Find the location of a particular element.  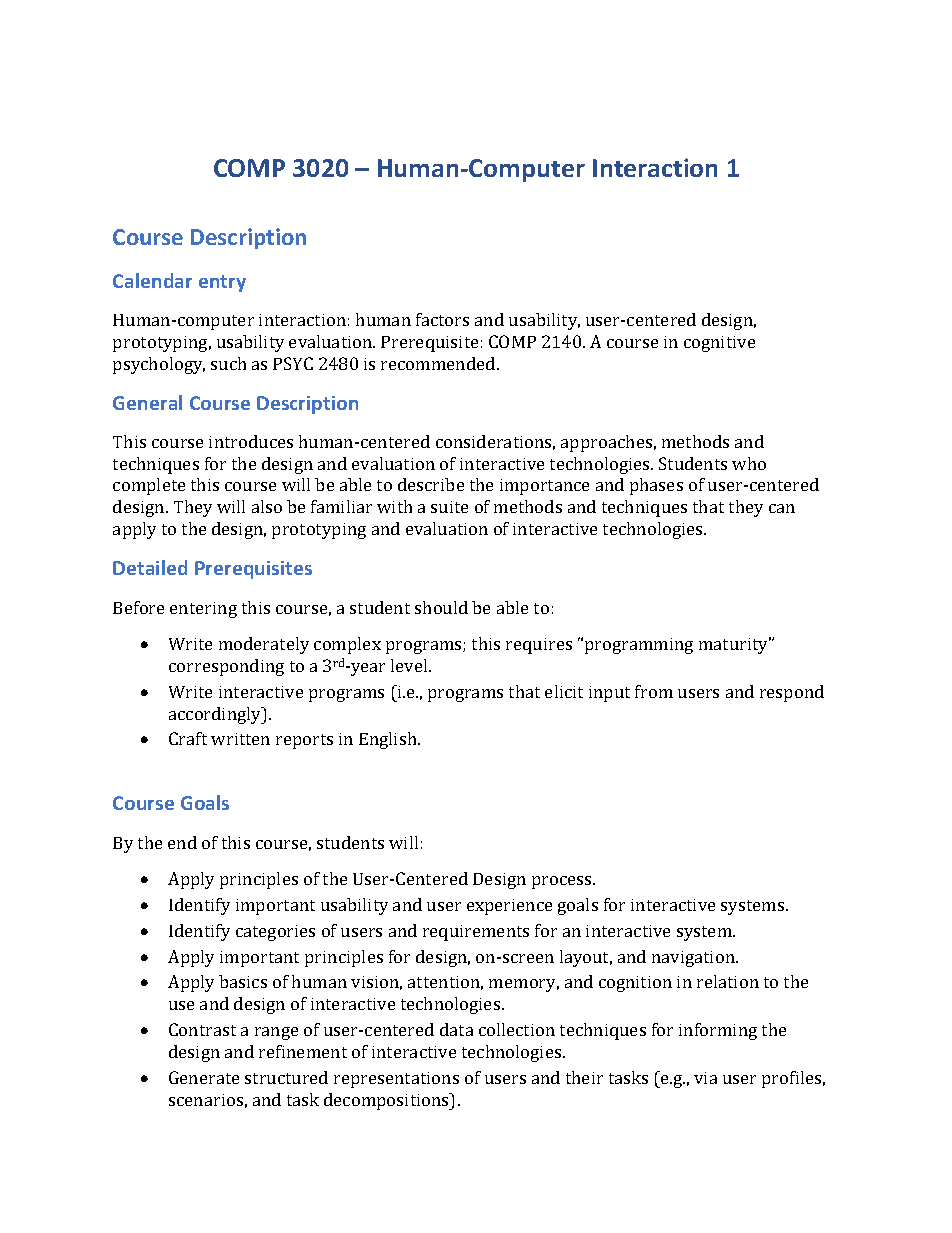

Generate is located at coordinates (204, 1077).
